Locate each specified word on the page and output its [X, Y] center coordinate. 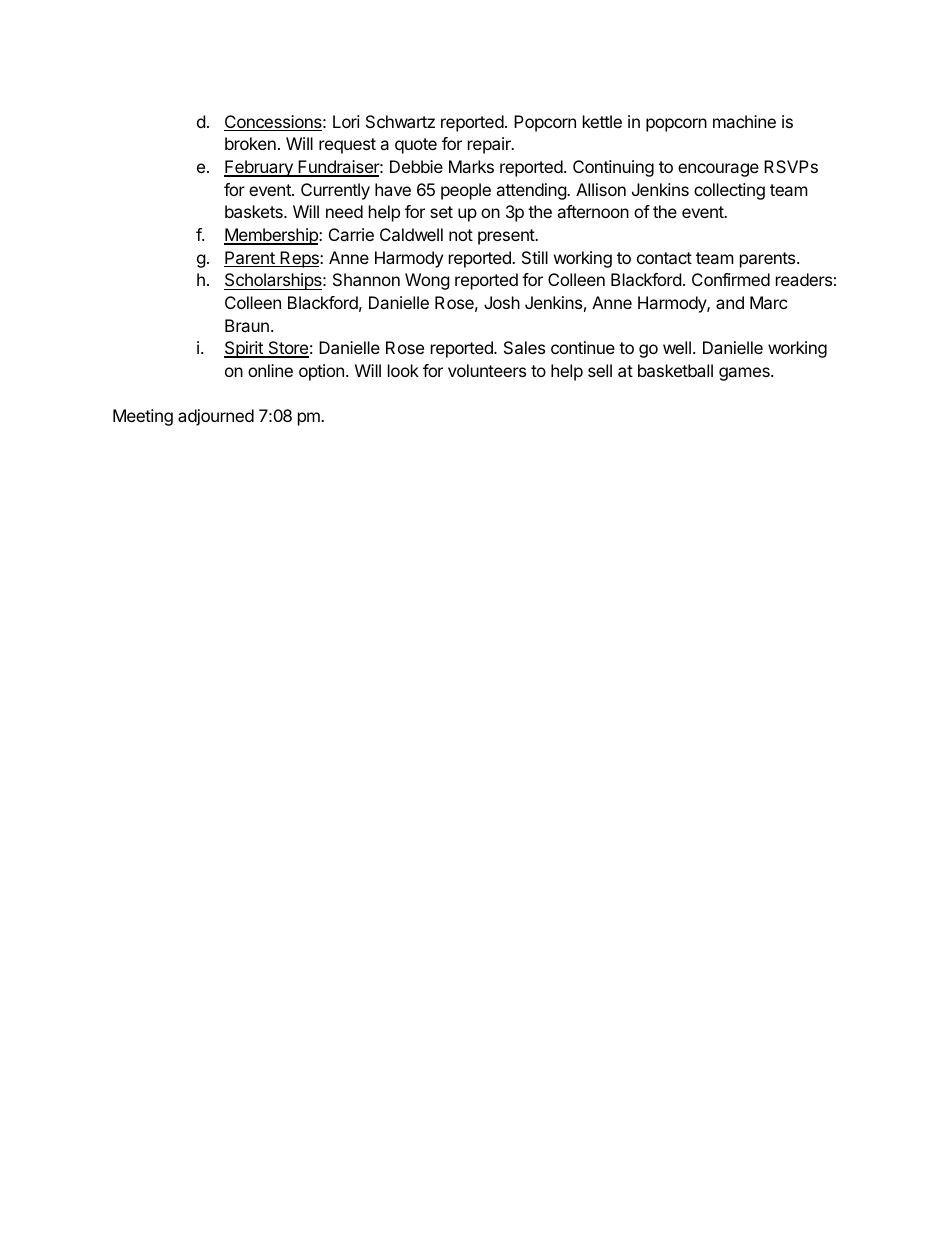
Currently [335, 191]
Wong [427, 281]
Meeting [143, 417]
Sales [524, 347]
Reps [299, 259]
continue [583, 347]
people [466, 191]
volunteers [487, 370]
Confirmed [731, 279]
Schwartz [400, 121]
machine [744, 121]
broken [250, 143]
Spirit [244, 349]
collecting [729, 191]
